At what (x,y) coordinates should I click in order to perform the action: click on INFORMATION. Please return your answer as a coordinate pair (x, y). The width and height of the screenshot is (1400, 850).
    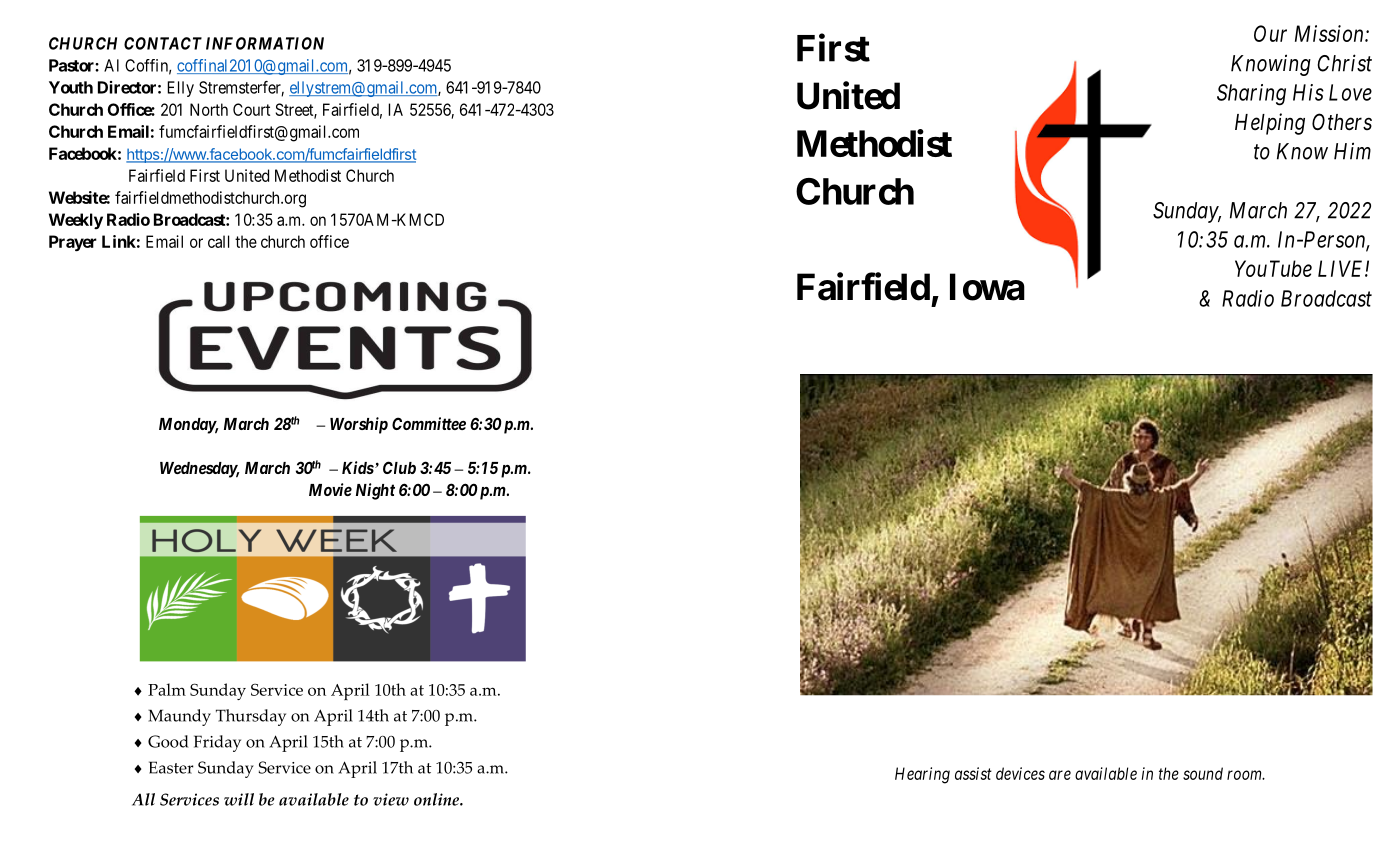
    Looking at the image, I should click on (265, 43).
